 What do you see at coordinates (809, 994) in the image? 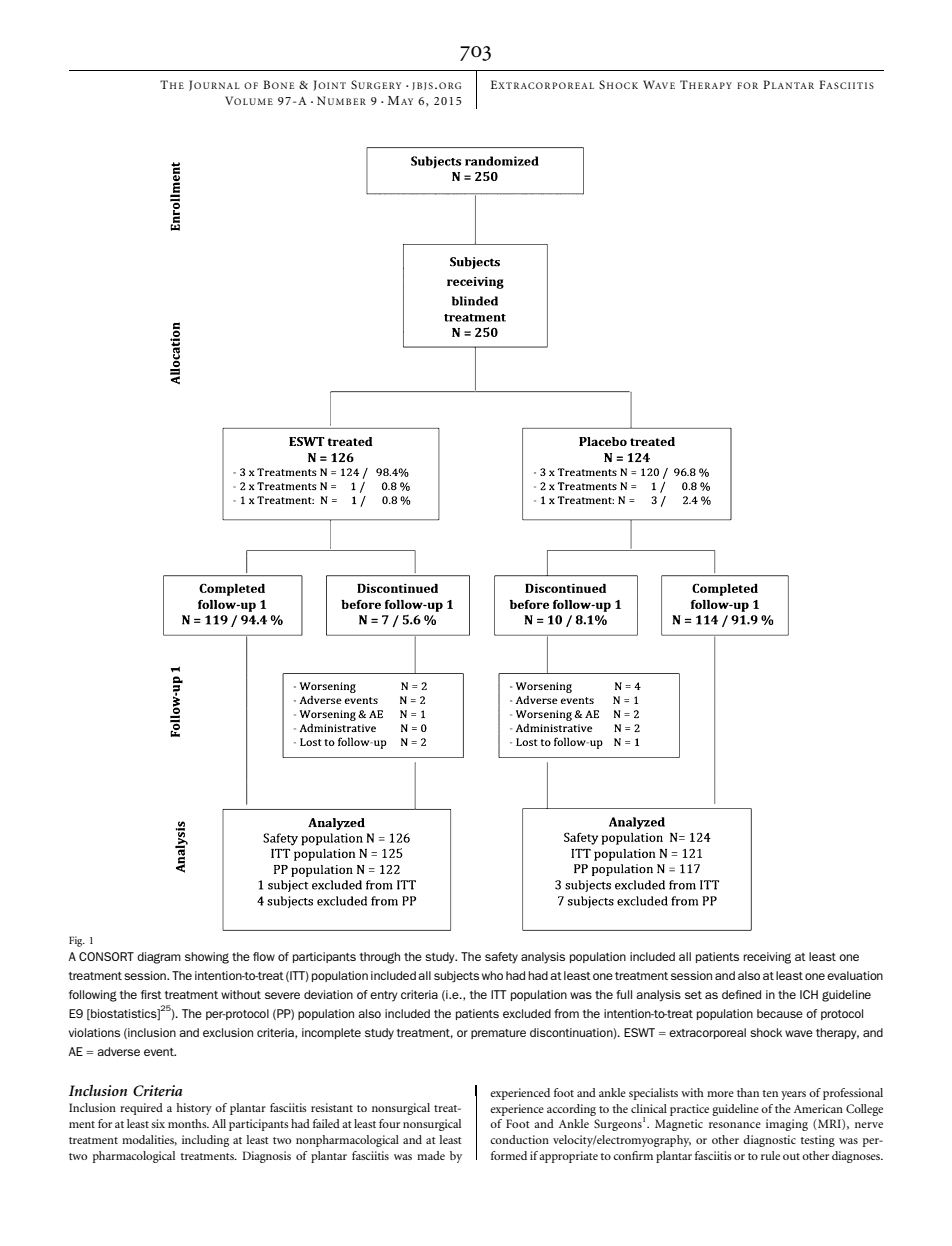
I see `ICH` at bounding box center [809, 994].
